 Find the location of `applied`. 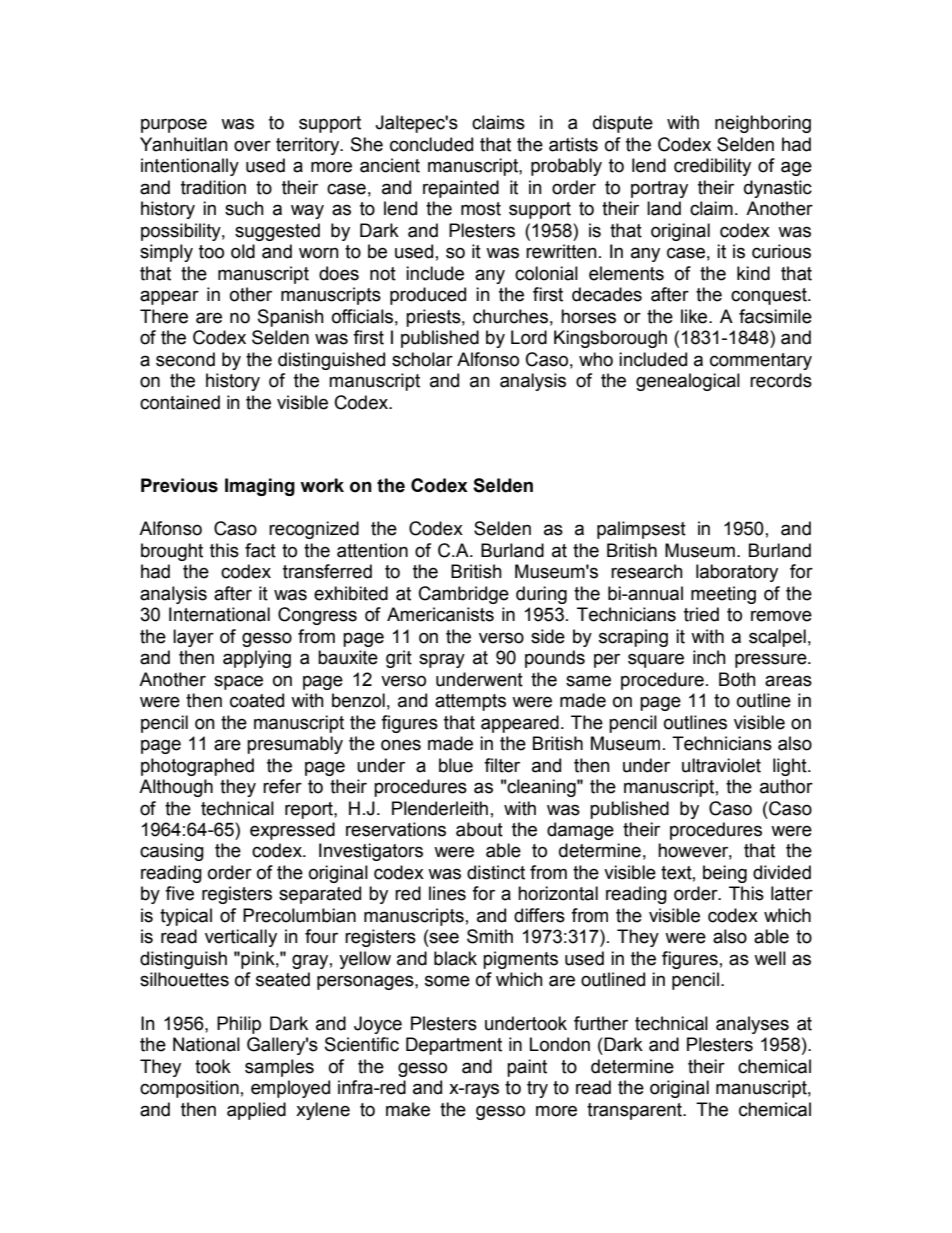

applied is located at coordinates (256, 1111).
